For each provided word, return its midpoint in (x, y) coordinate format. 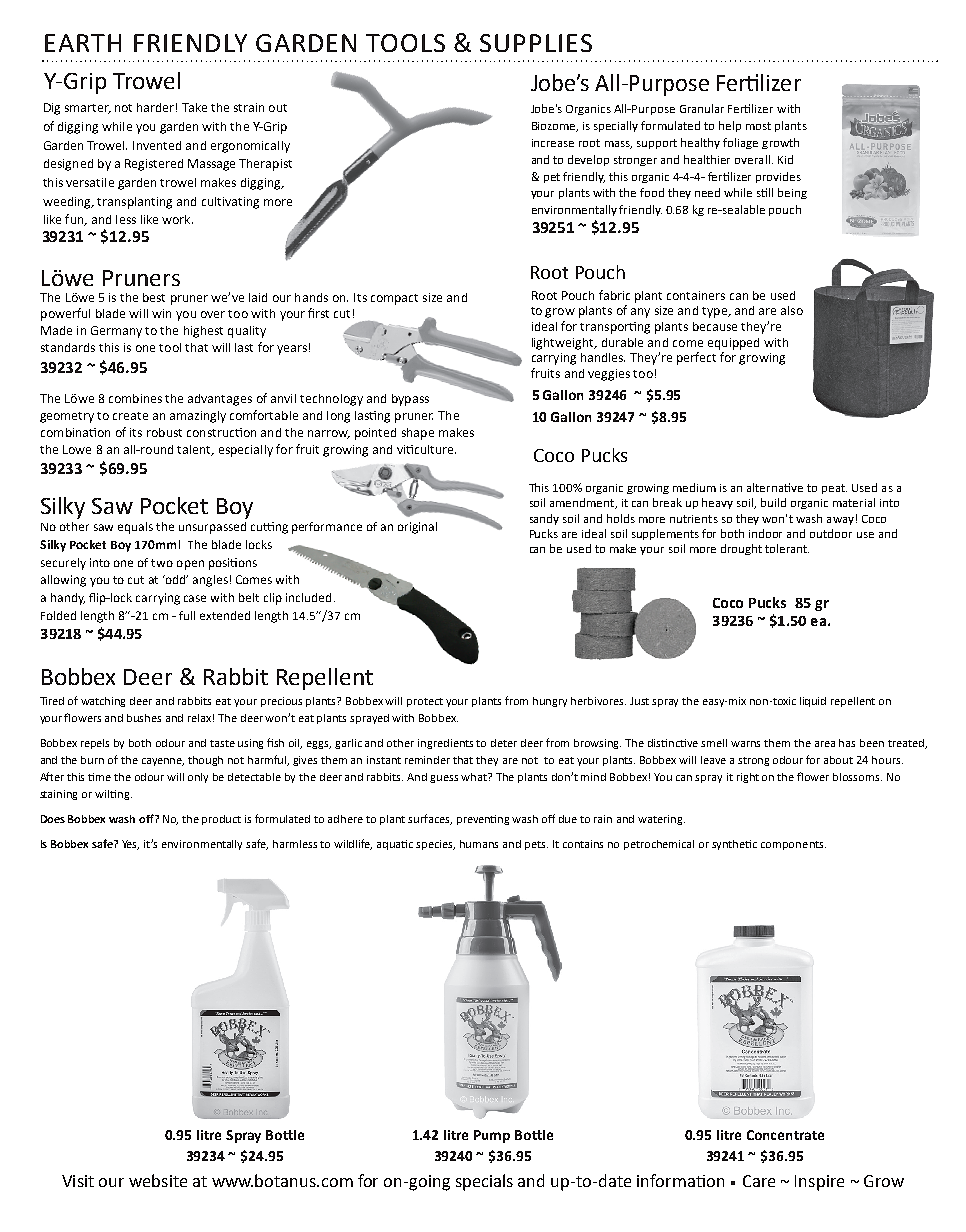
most (758, 126)
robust (164, 432)
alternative (775, 487)
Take (194, 107)
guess (444, 779)
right (748, 778)
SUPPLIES (536, 43)
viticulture (426, 449)
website (158, 1180)
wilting (113, 795)
